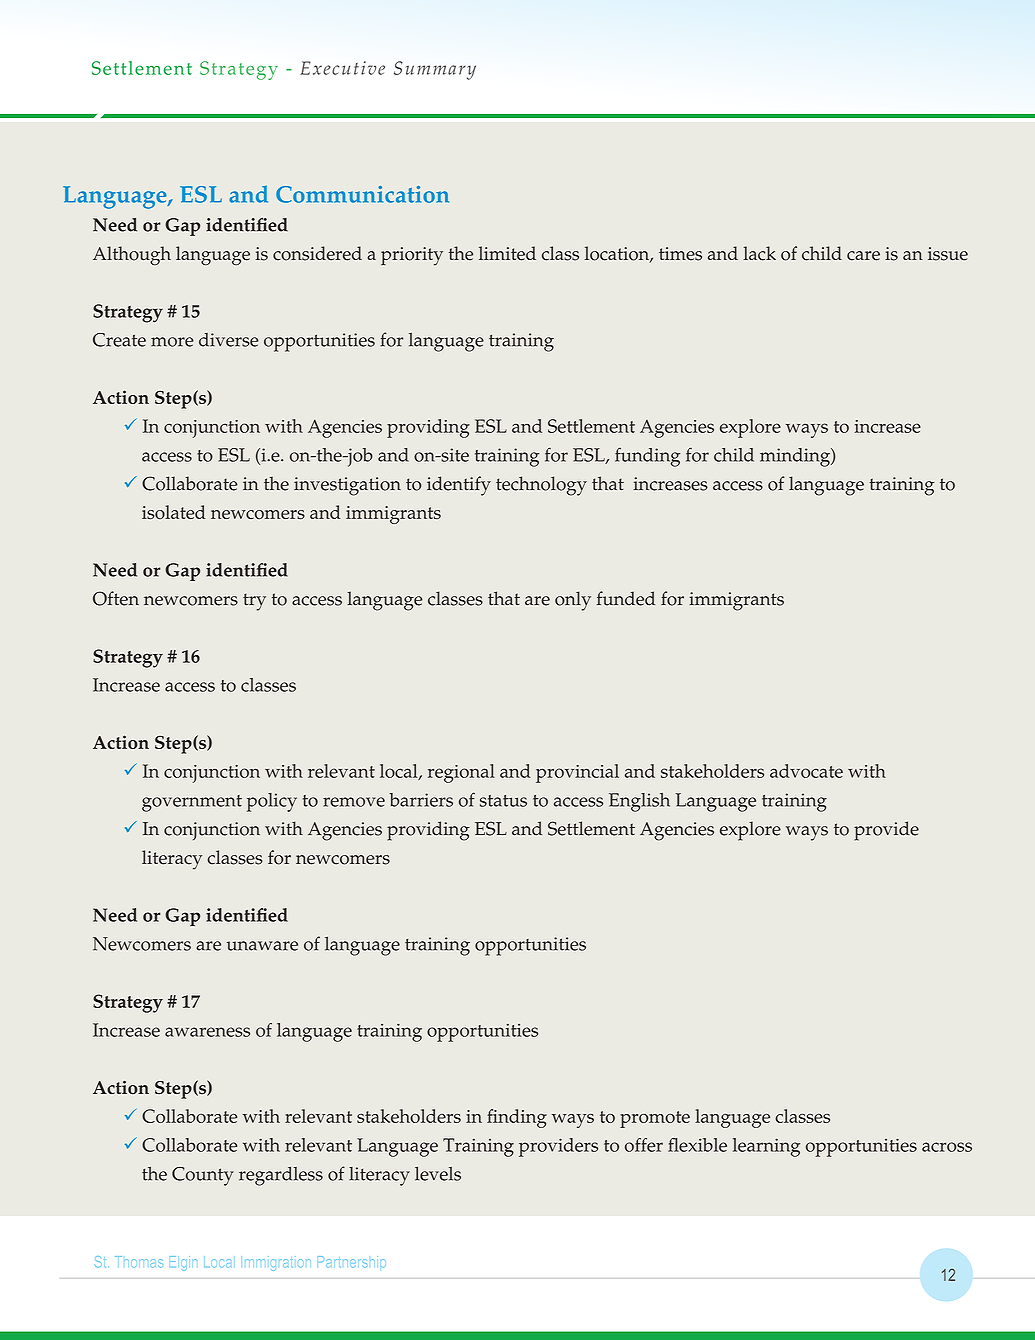 Image resolution: width=1035 pixels, height=1340 pixels. I want to click on advocate, so click(806, 771).
